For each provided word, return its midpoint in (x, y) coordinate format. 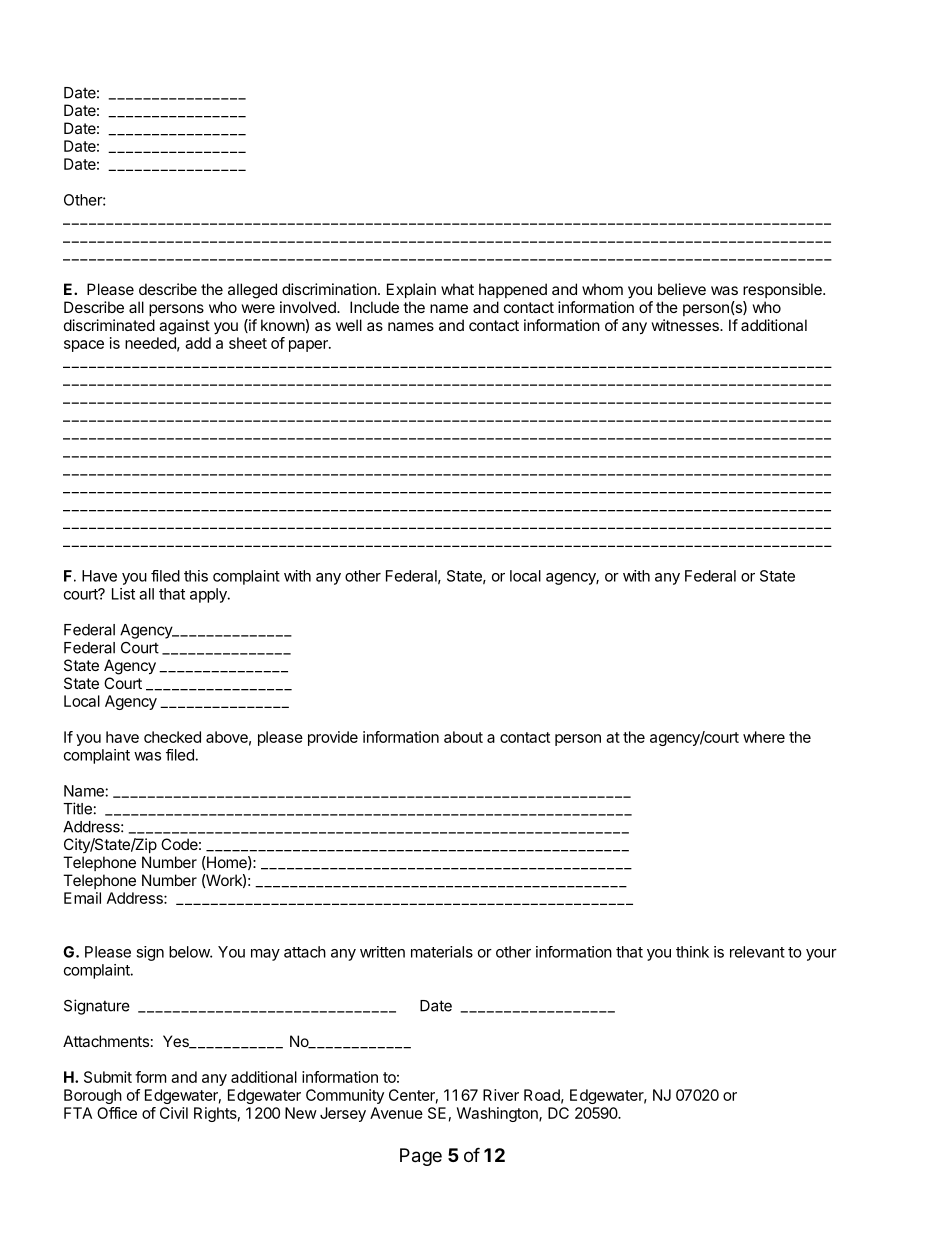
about (463, 737)
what (457, 289)
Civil (174, 1113)
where (764, 737)
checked (172, 737)
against (184, 327)
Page (421, 1157)
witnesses (686, 325)
